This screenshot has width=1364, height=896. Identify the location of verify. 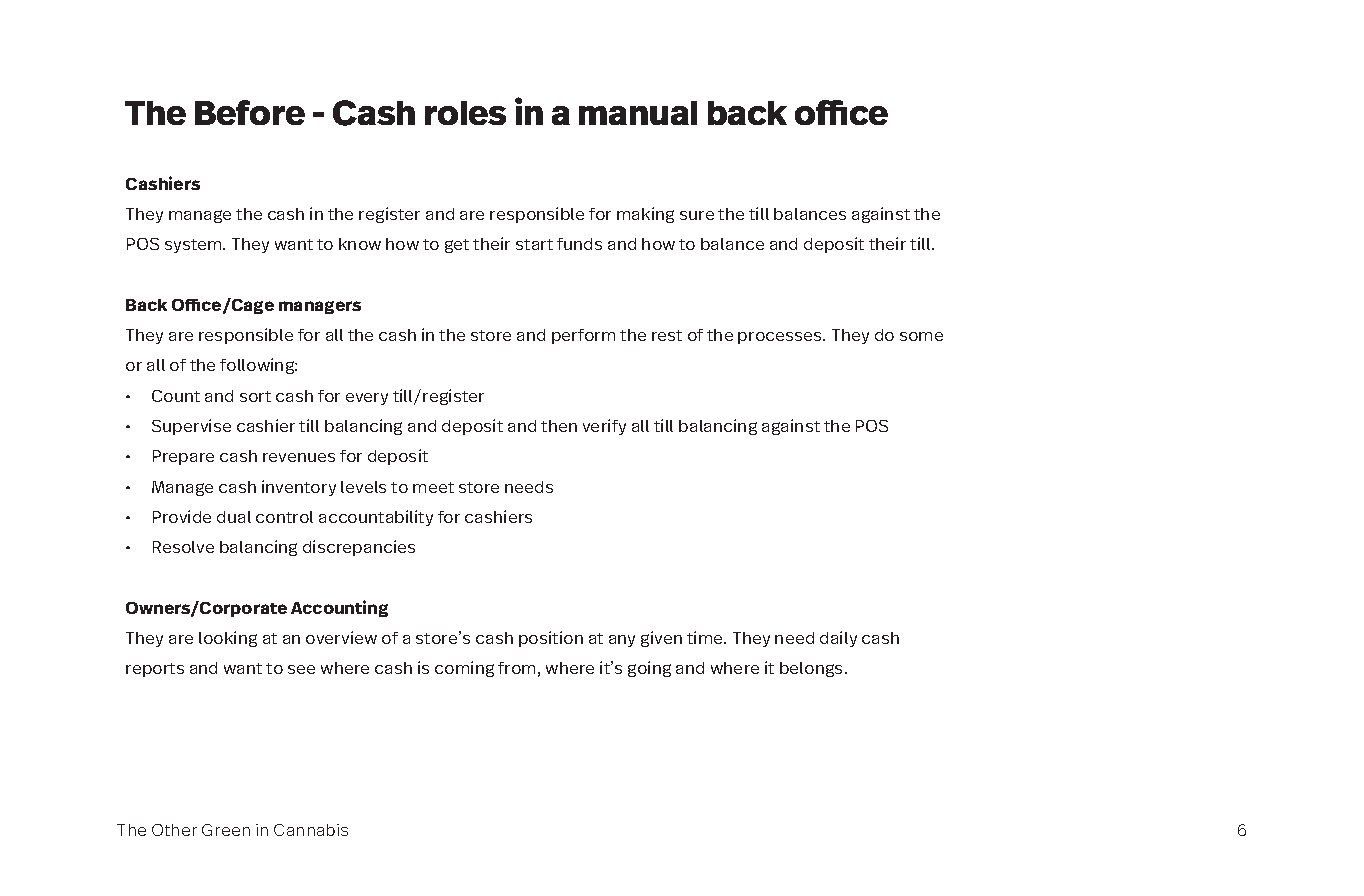
(604, 427).
